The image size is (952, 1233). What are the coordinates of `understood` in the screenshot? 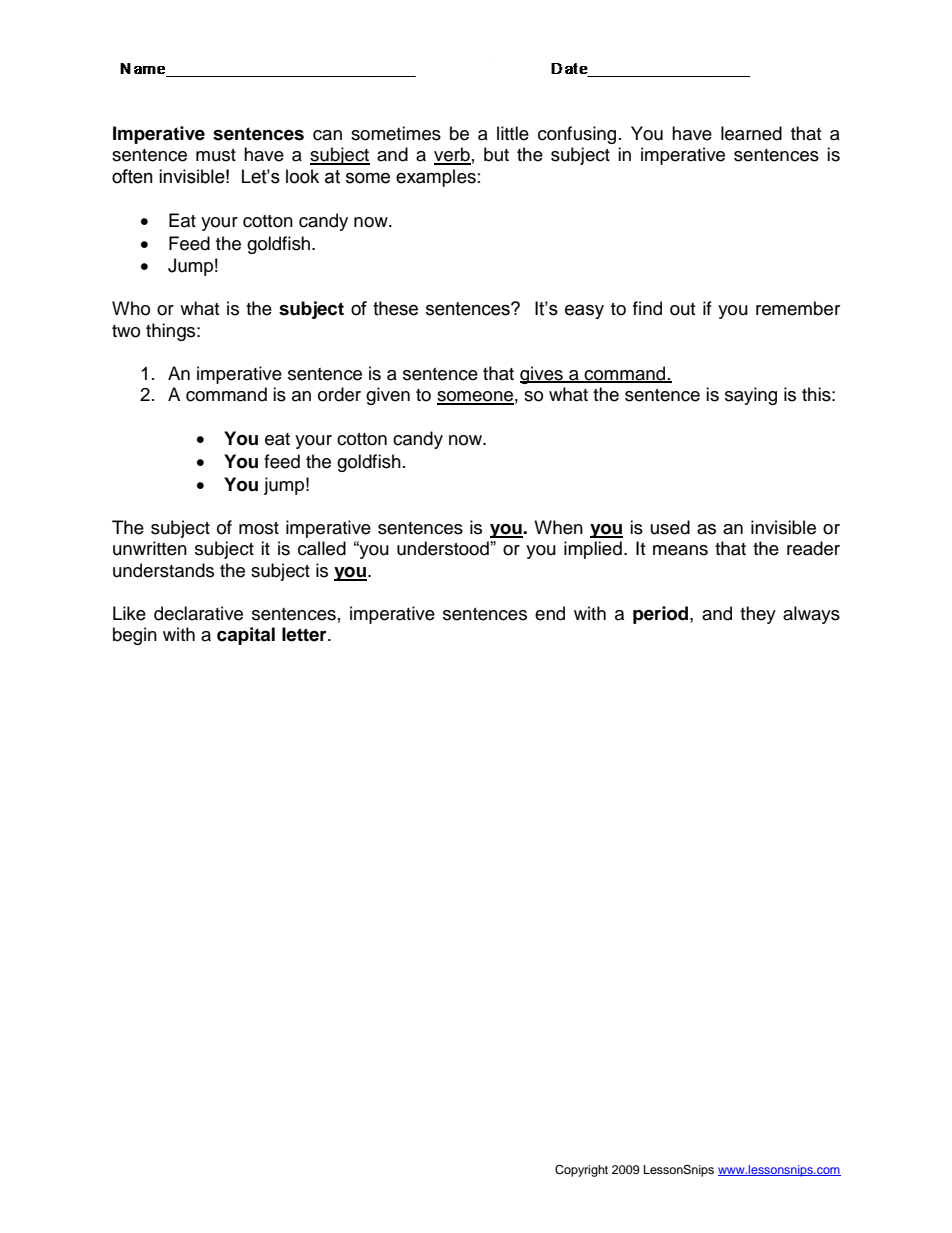 It's located at (444, 548).
